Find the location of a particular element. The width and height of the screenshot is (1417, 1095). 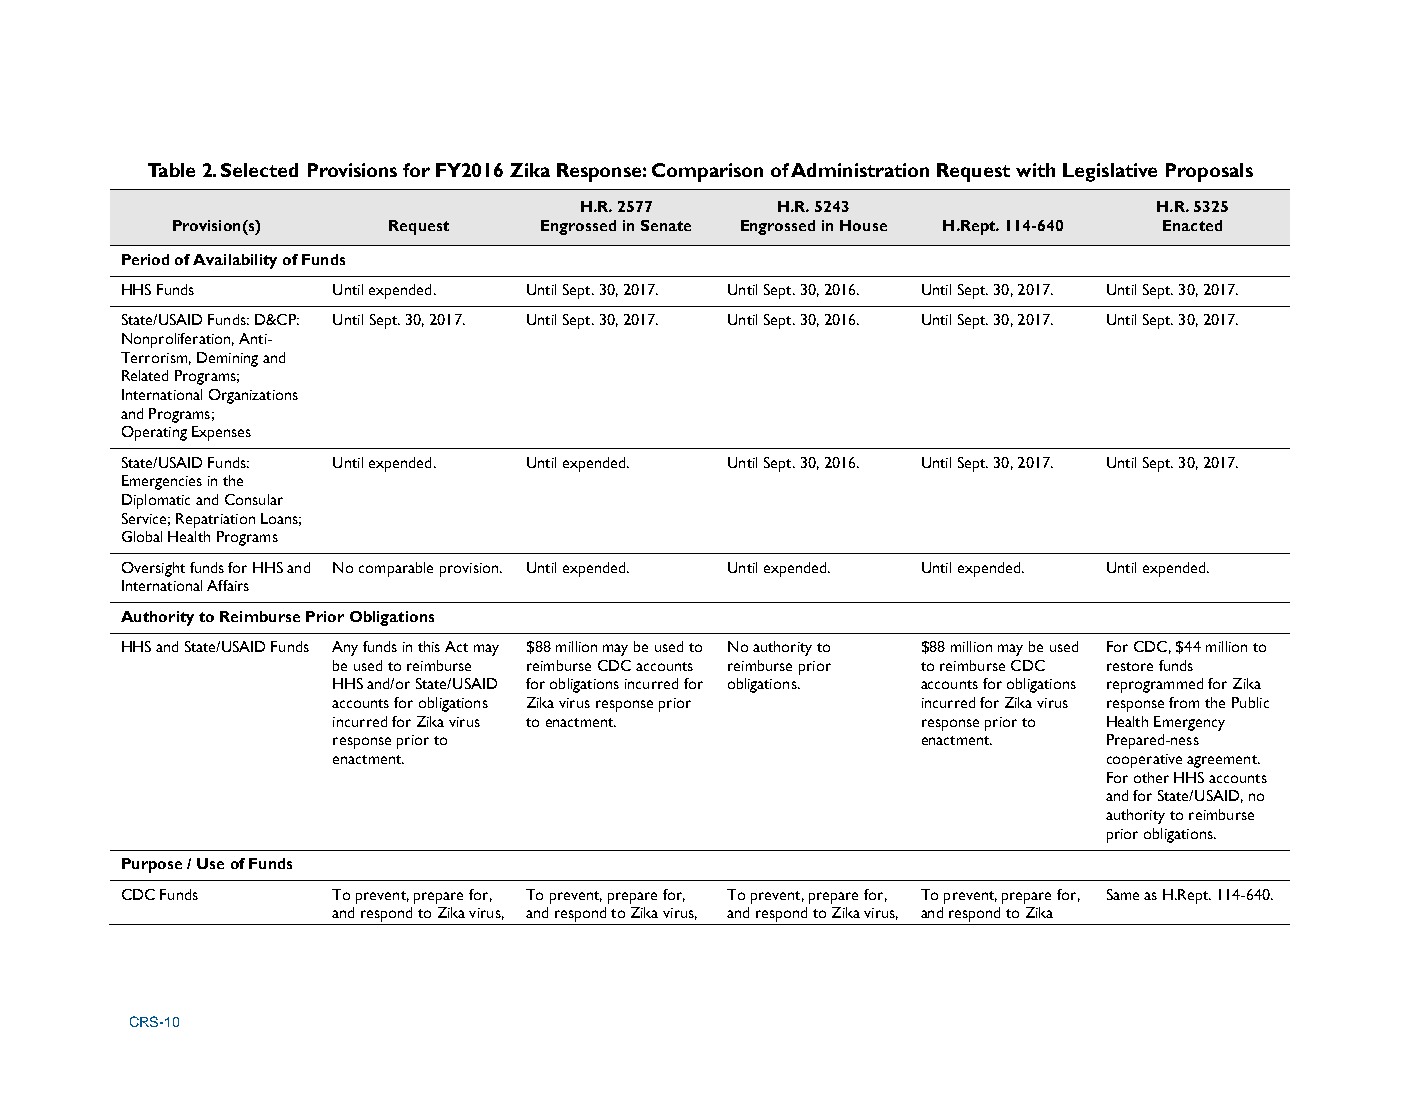

Selected is located at coordinates (259, 170).
